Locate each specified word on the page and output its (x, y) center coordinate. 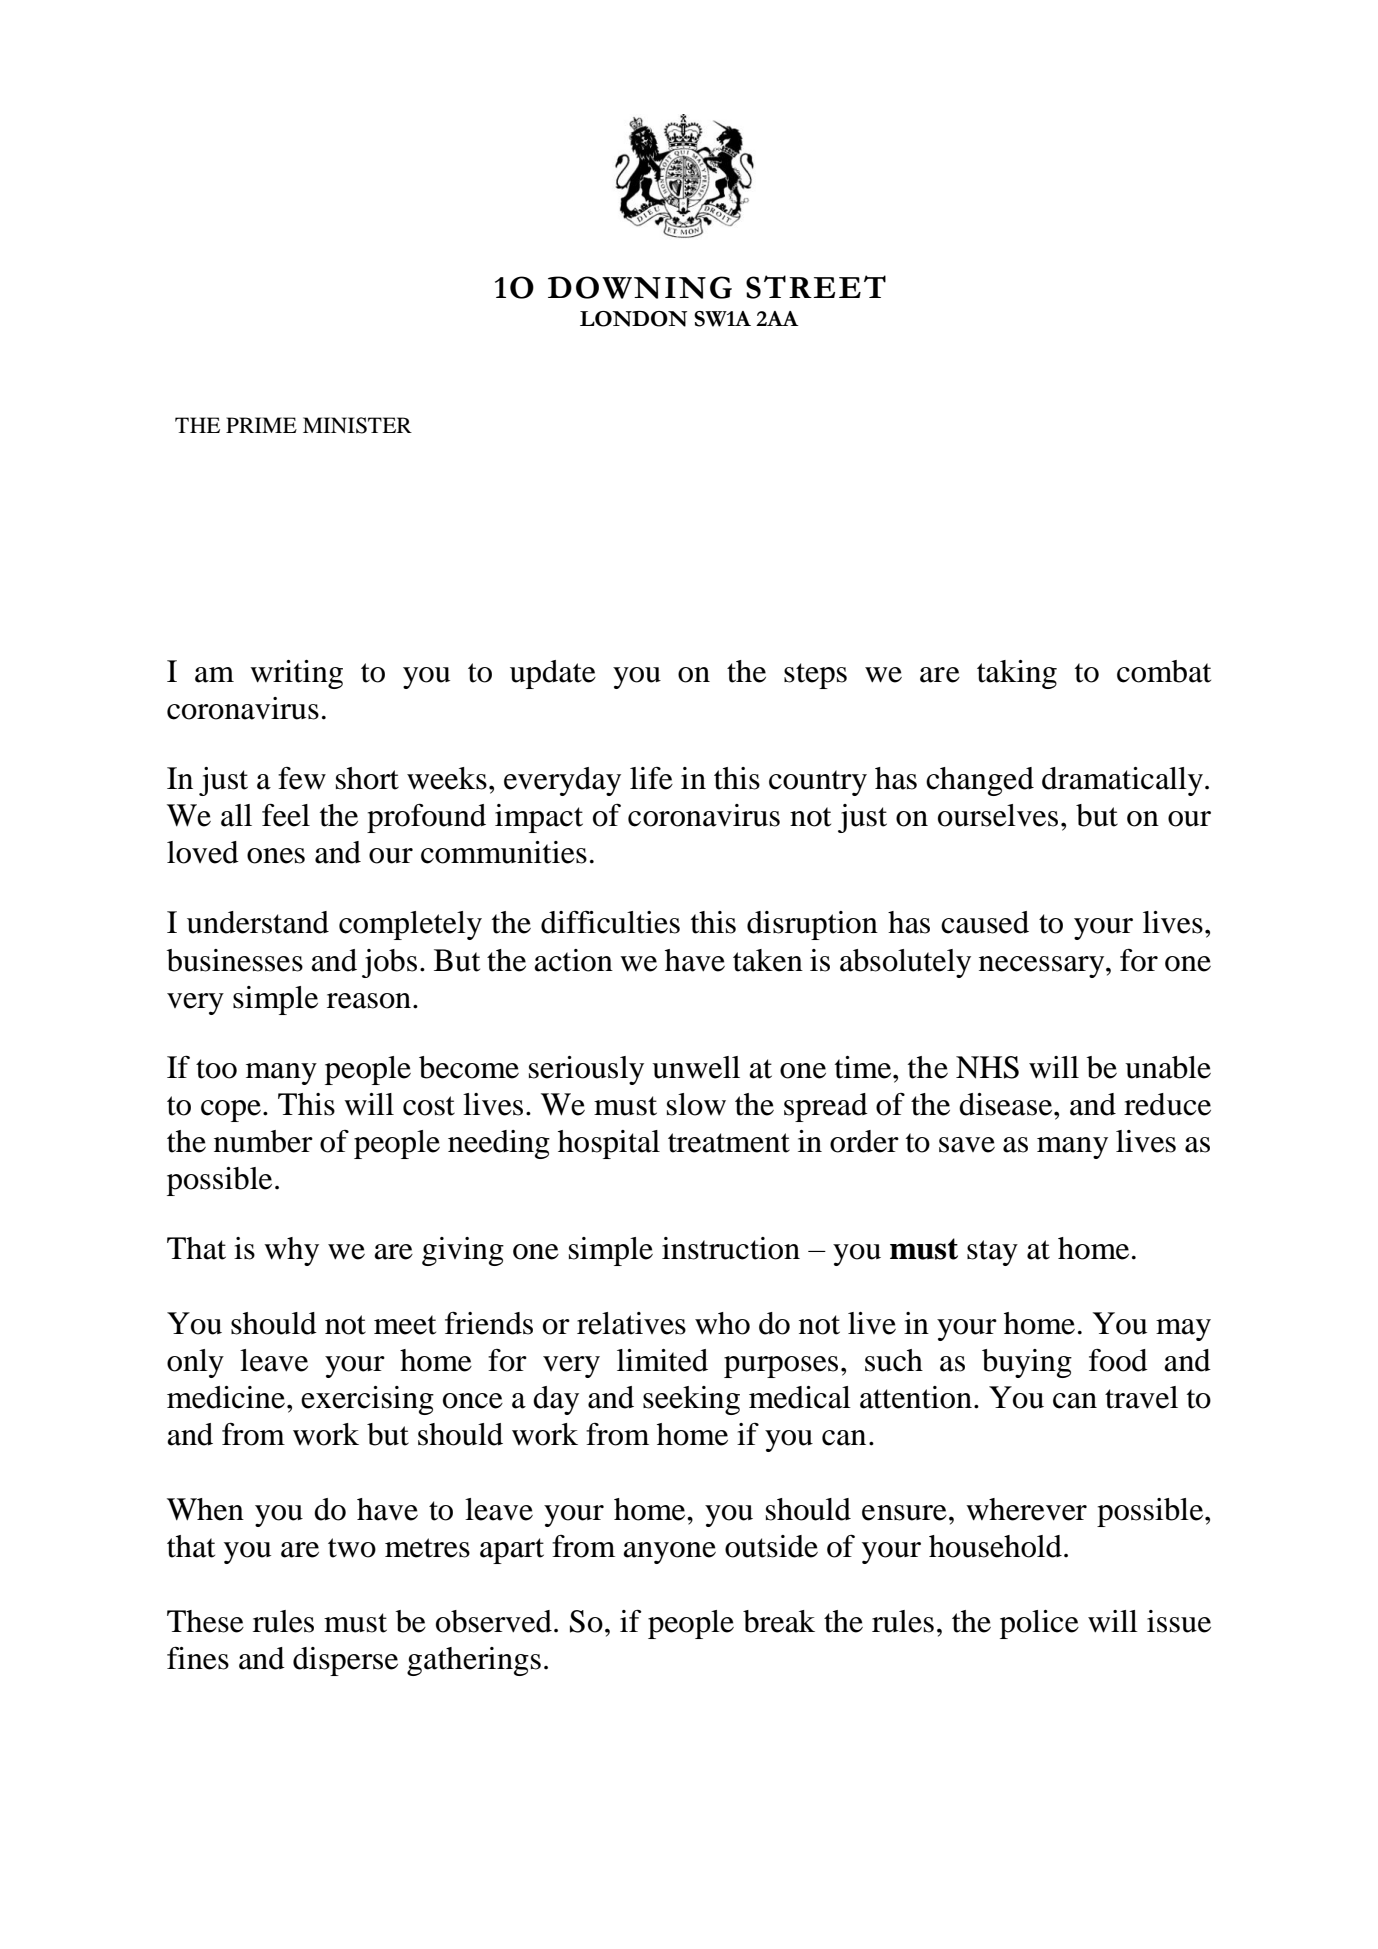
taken (768, 960)
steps (815, 676)
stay (992, 1253)
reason (369, 1001)
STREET (816, 287)
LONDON (633, 319)
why (291, 1251)
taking (1017, 674)
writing (296, 674)
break (779, 1621)
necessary (1043, 967)
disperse (345, 1661)
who (722, 1323)
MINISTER (357, 425)
